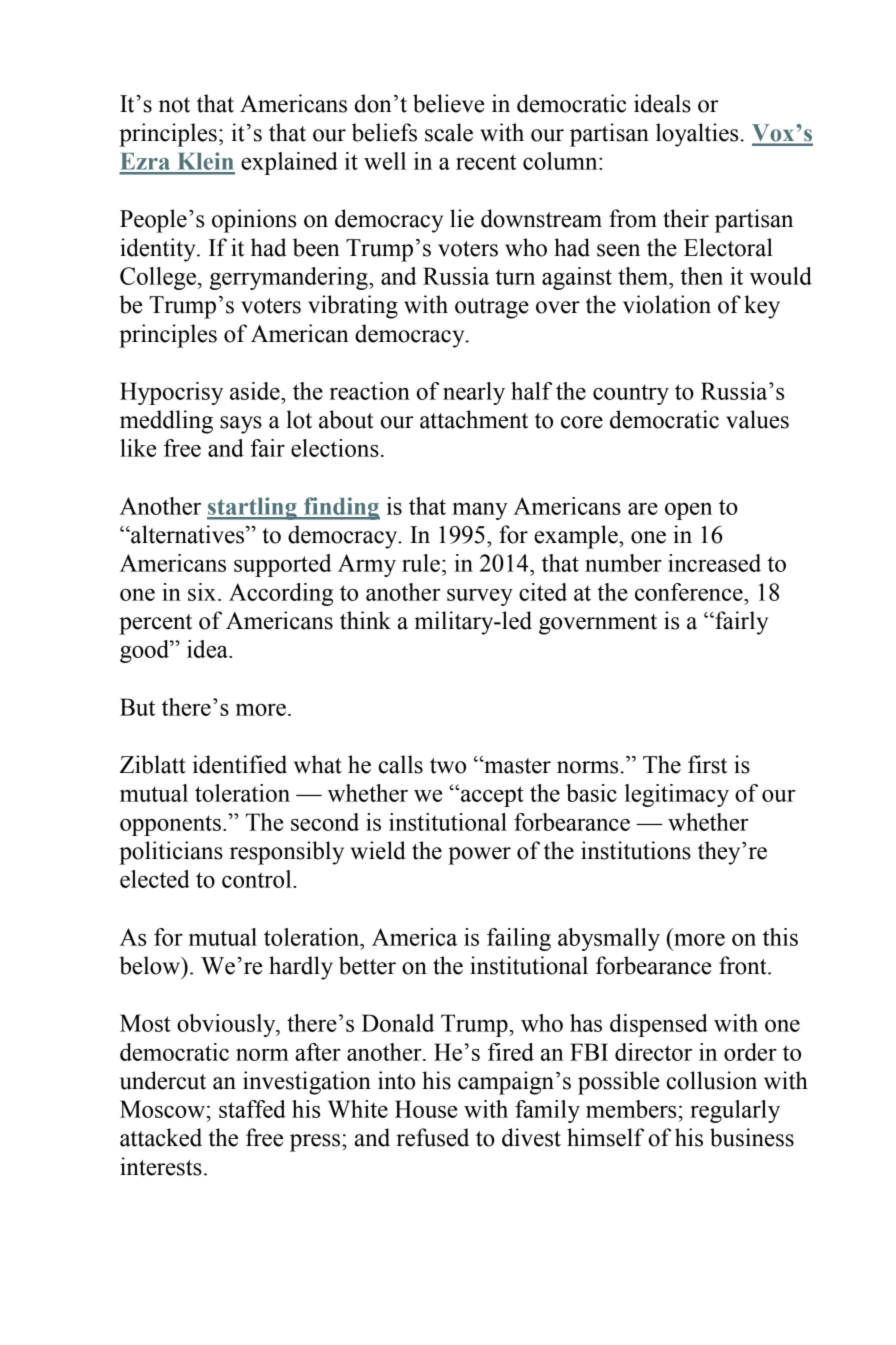  I want to click on loyalties, so click(698, 135).
